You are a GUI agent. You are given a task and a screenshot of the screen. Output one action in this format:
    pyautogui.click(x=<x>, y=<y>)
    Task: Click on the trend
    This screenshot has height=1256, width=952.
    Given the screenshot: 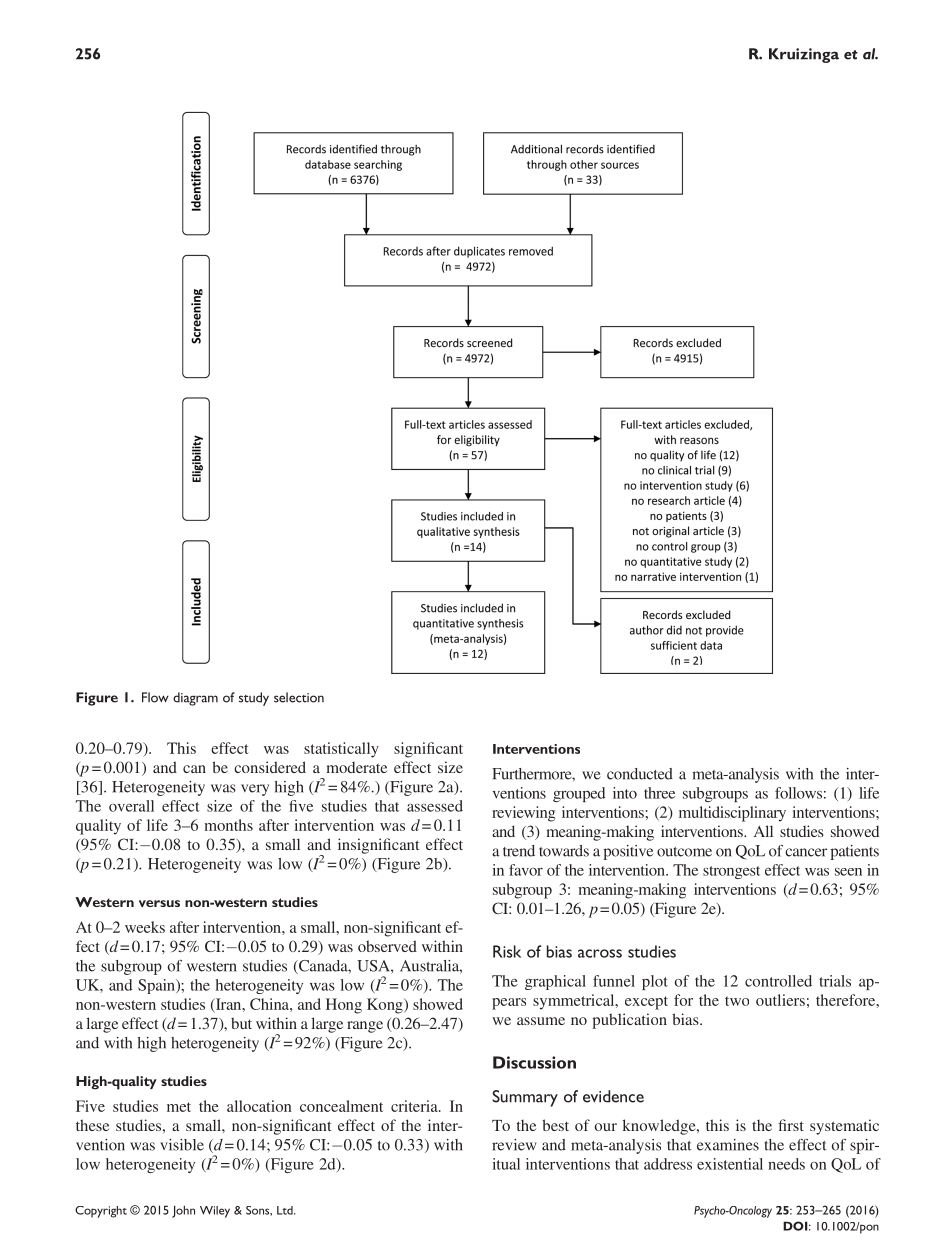 What is the action you would take?
    pyautogui.click(x=519, y=851)
